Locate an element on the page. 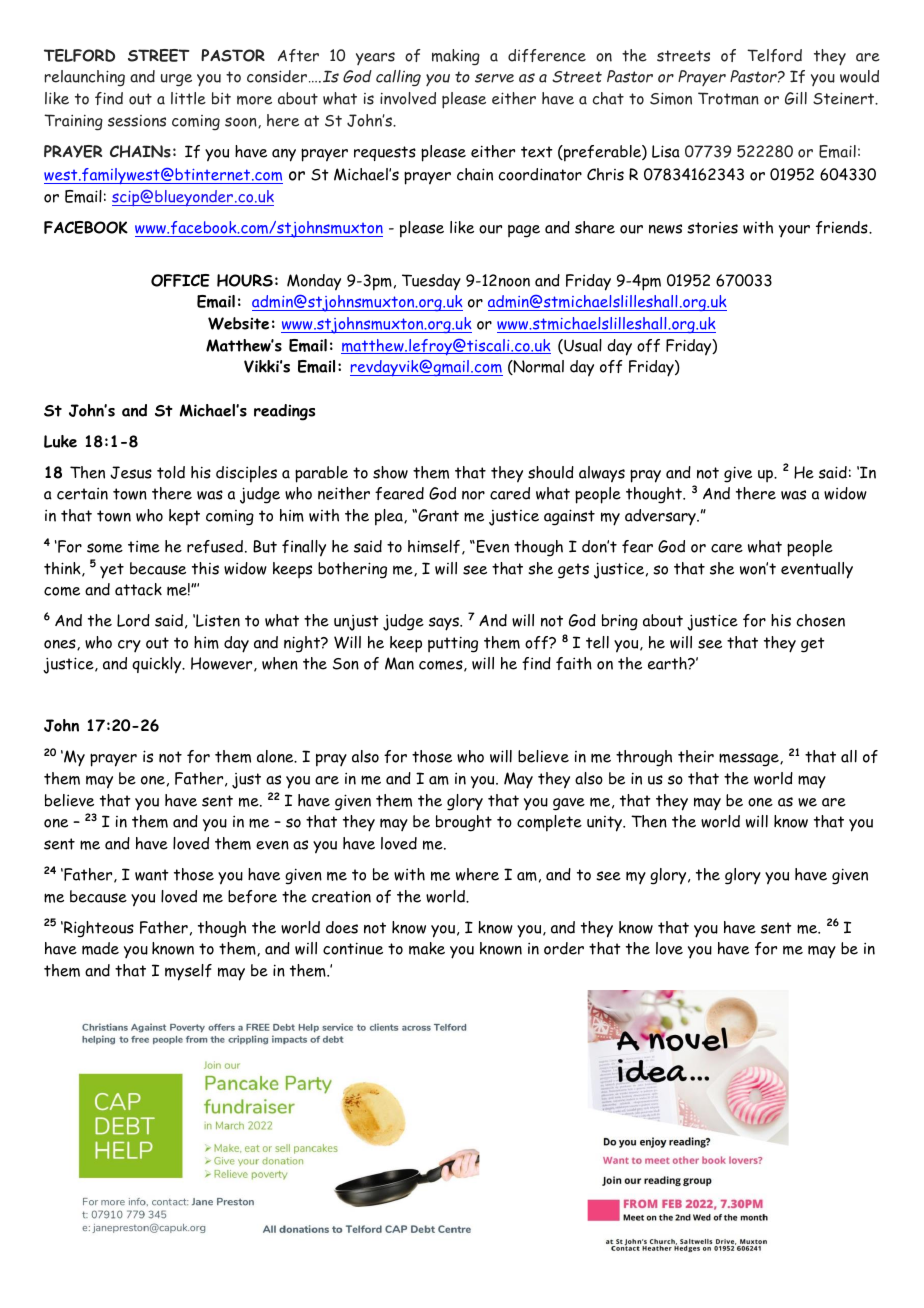 The width and height of the page is (924, 1308). OFFICE is located at coordinates (180, 280).
